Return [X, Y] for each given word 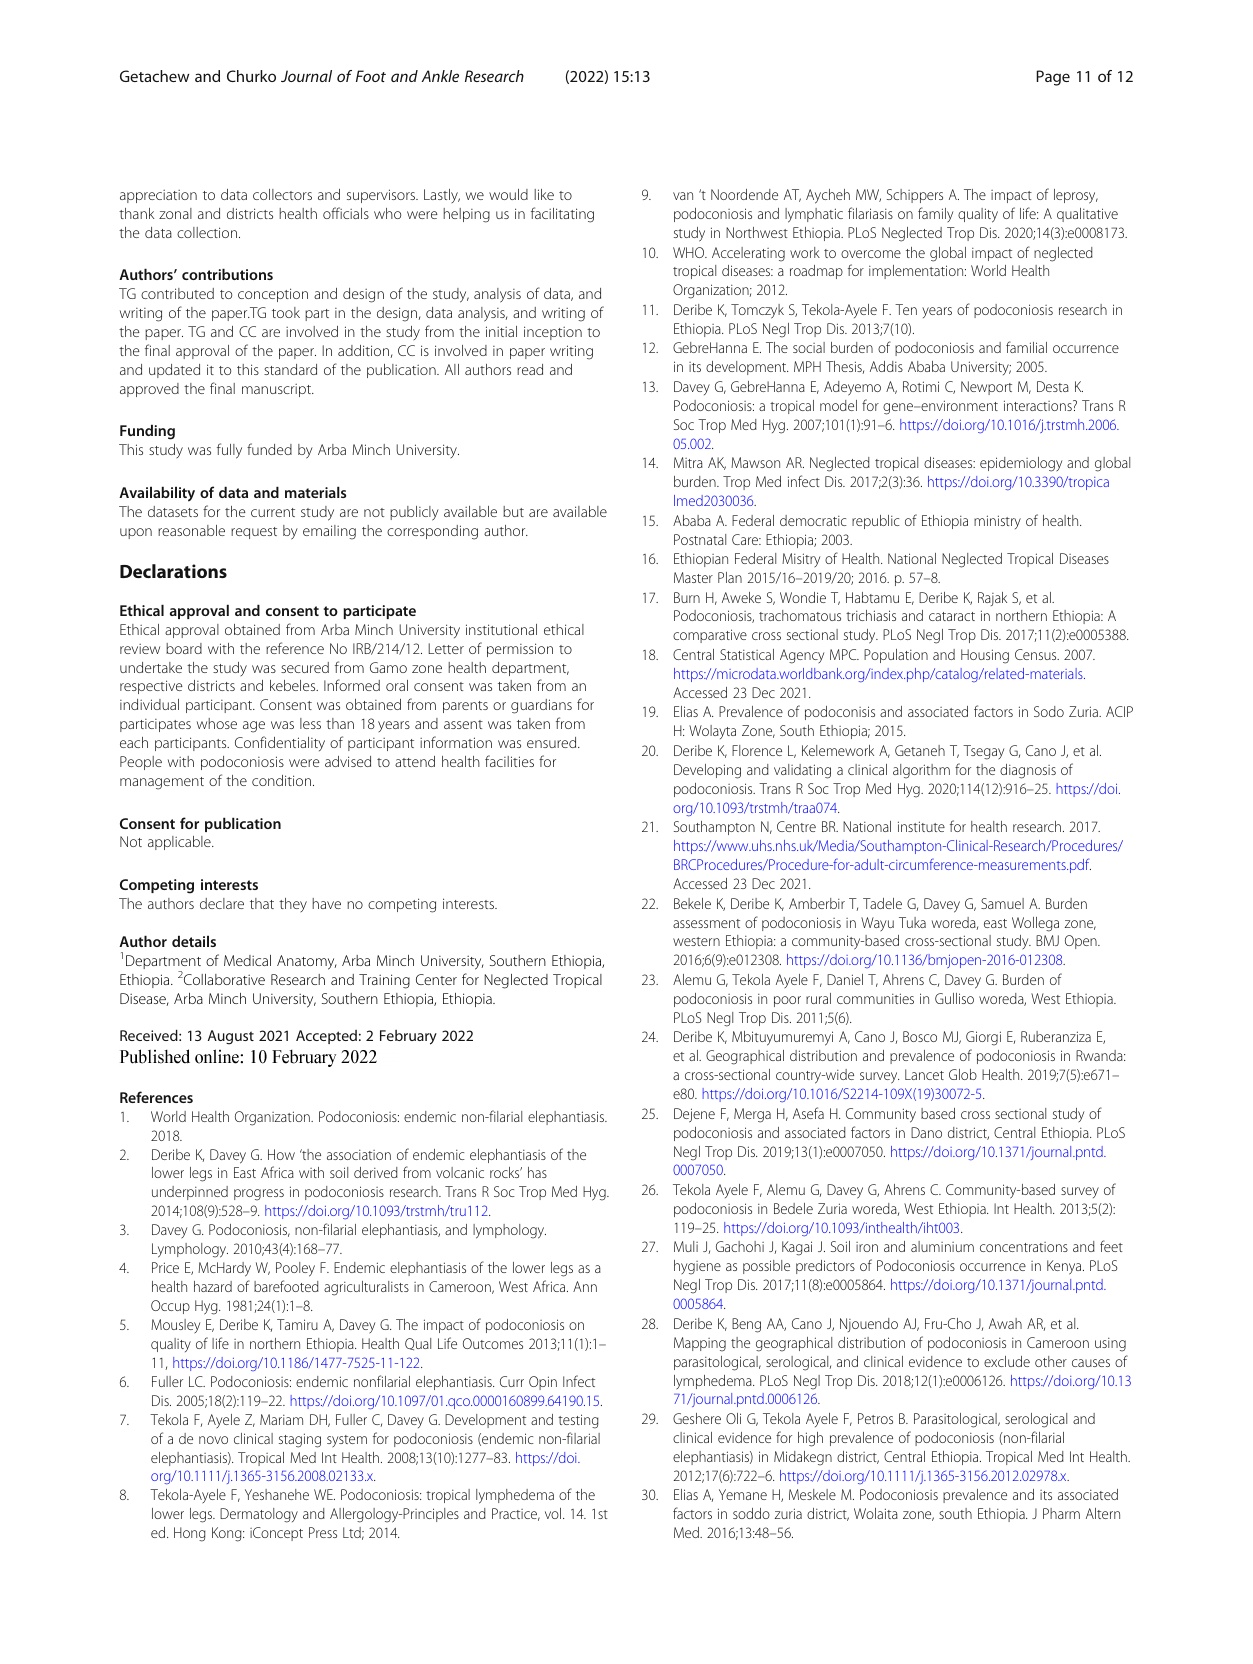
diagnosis [1028, 771]
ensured [553, 742]
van [683, 196]
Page [1053, 78]
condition [283, 780]
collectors [282, 194]
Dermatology [259, 1515]
